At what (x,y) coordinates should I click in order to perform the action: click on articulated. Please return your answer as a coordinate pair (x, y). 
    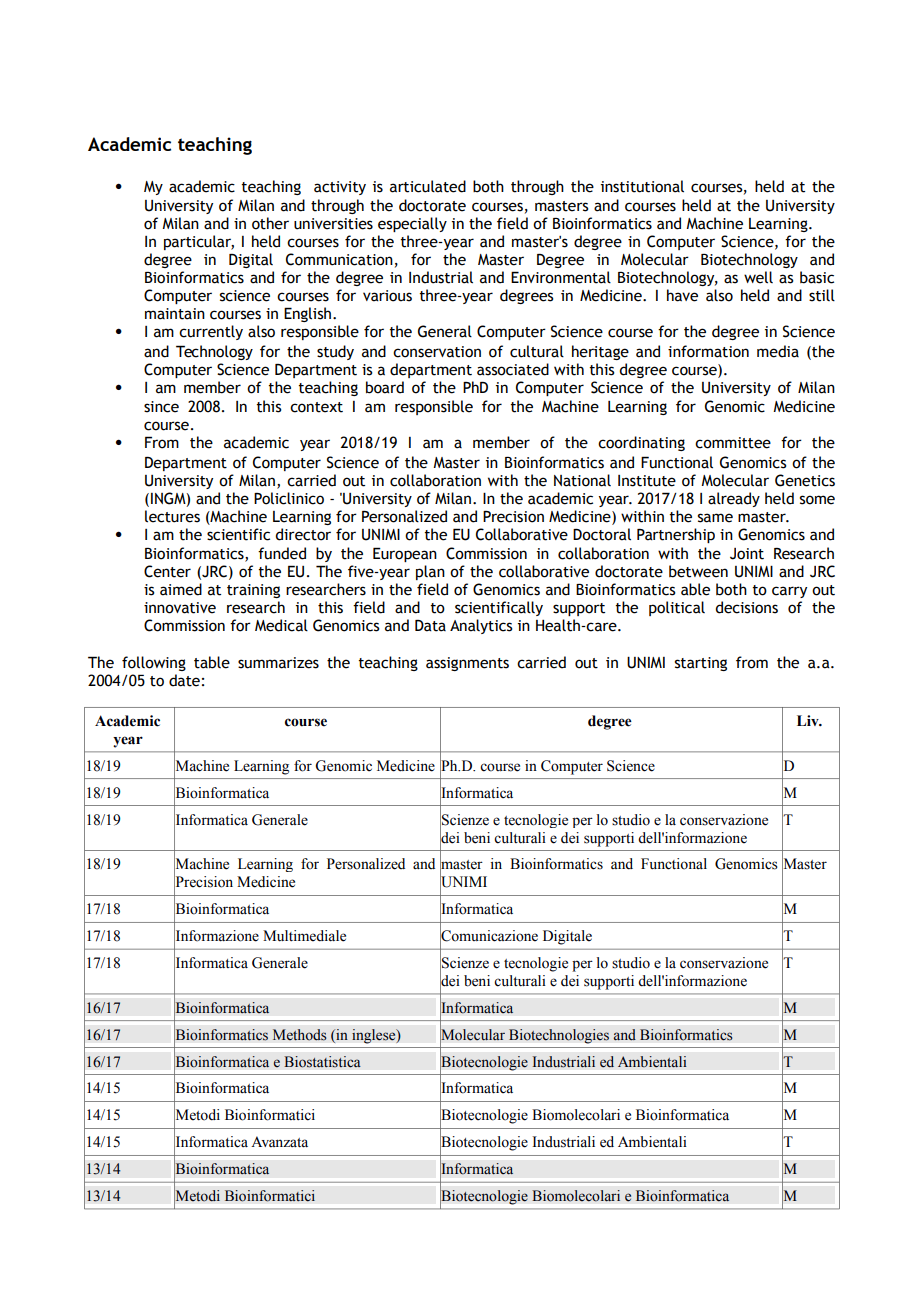
    Looking at the image, I should click on (428, 186).
